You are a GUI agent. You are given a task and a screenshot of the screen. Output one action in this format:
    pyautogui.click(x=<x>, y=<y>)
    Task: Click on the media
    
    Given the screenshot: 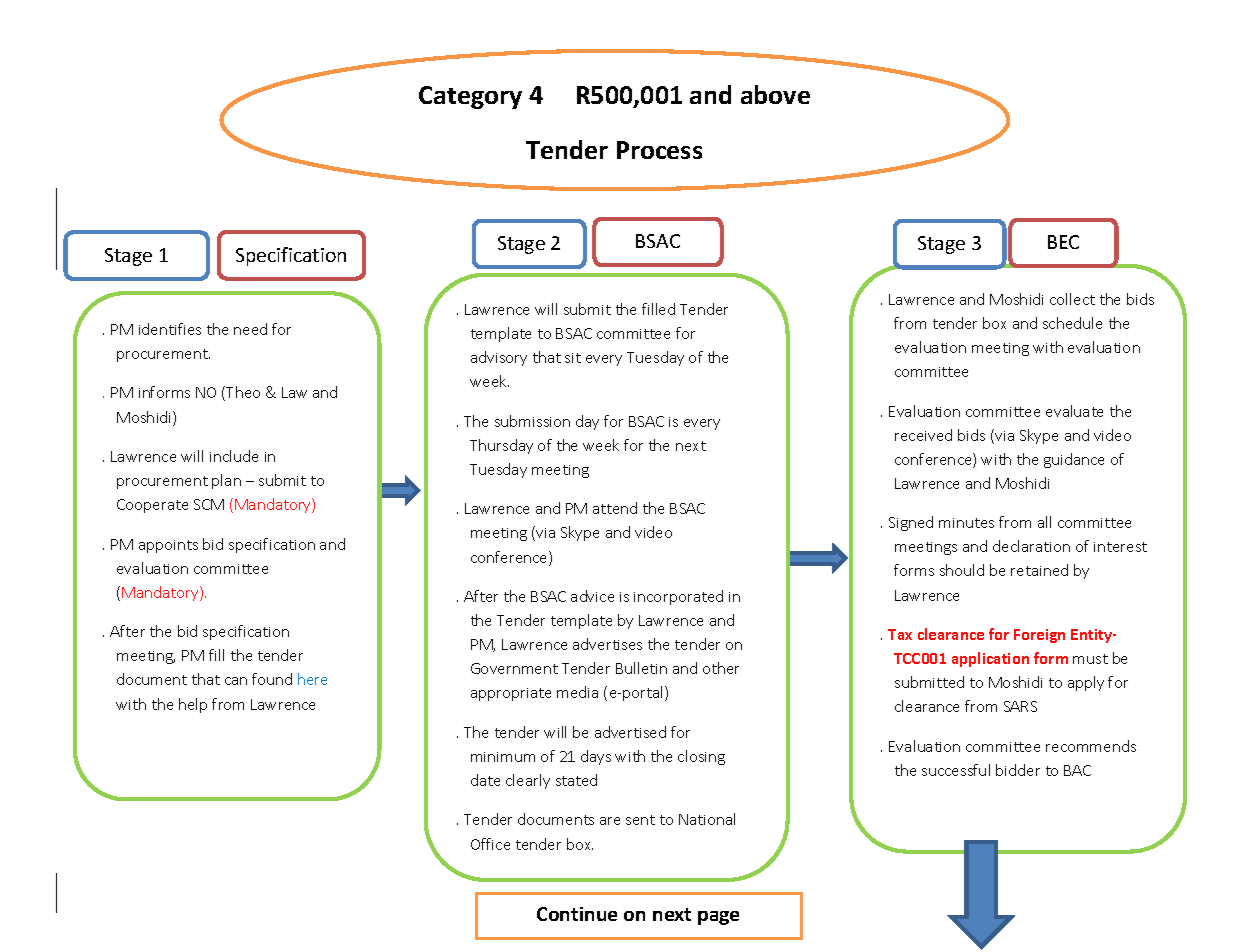 What is the action you would take?
    pyautogui.click(x=577, y=692)
